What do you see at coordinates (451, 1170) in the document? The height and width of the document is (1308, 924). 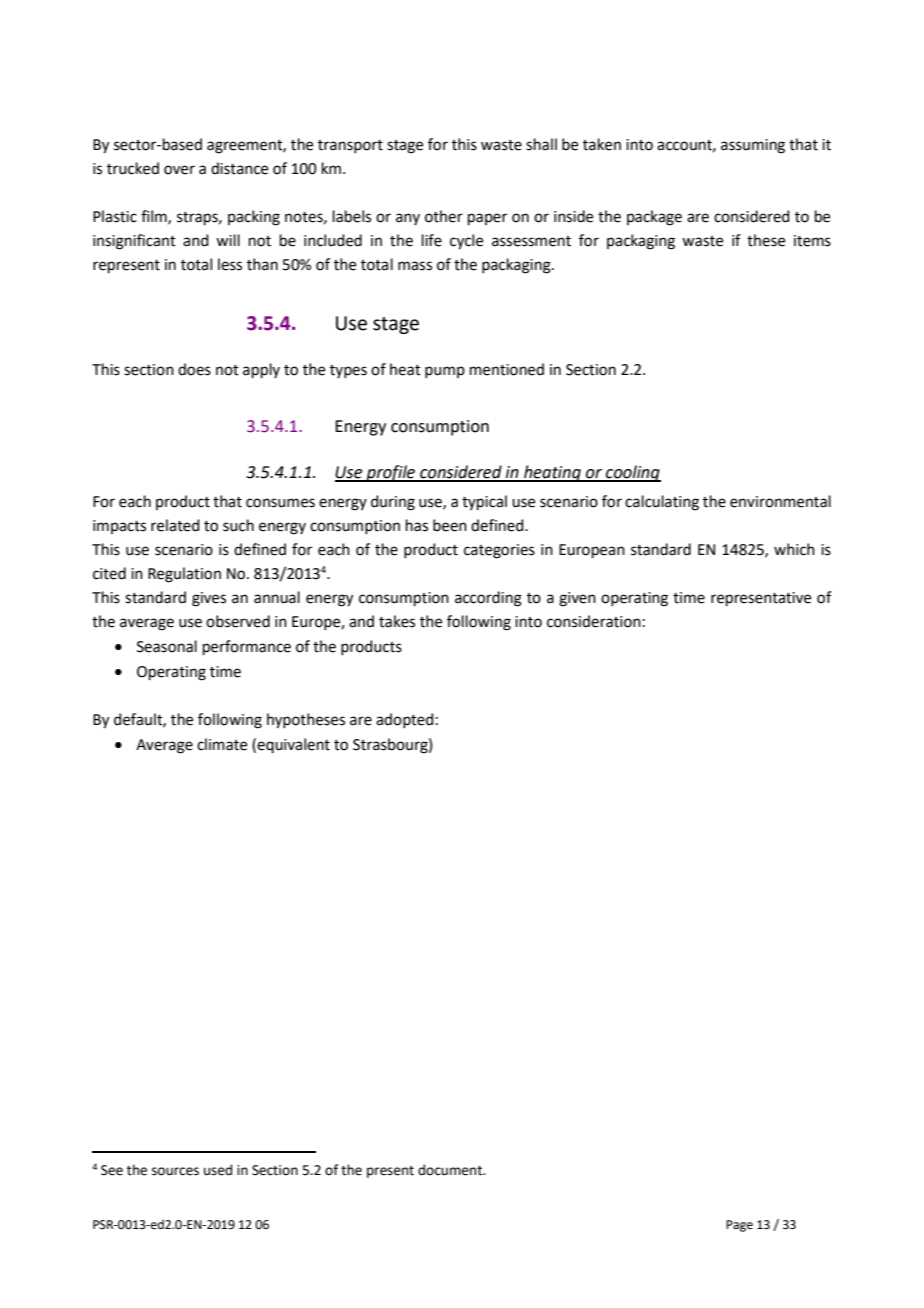 I see `document` at bounding box center [451, 1170].
